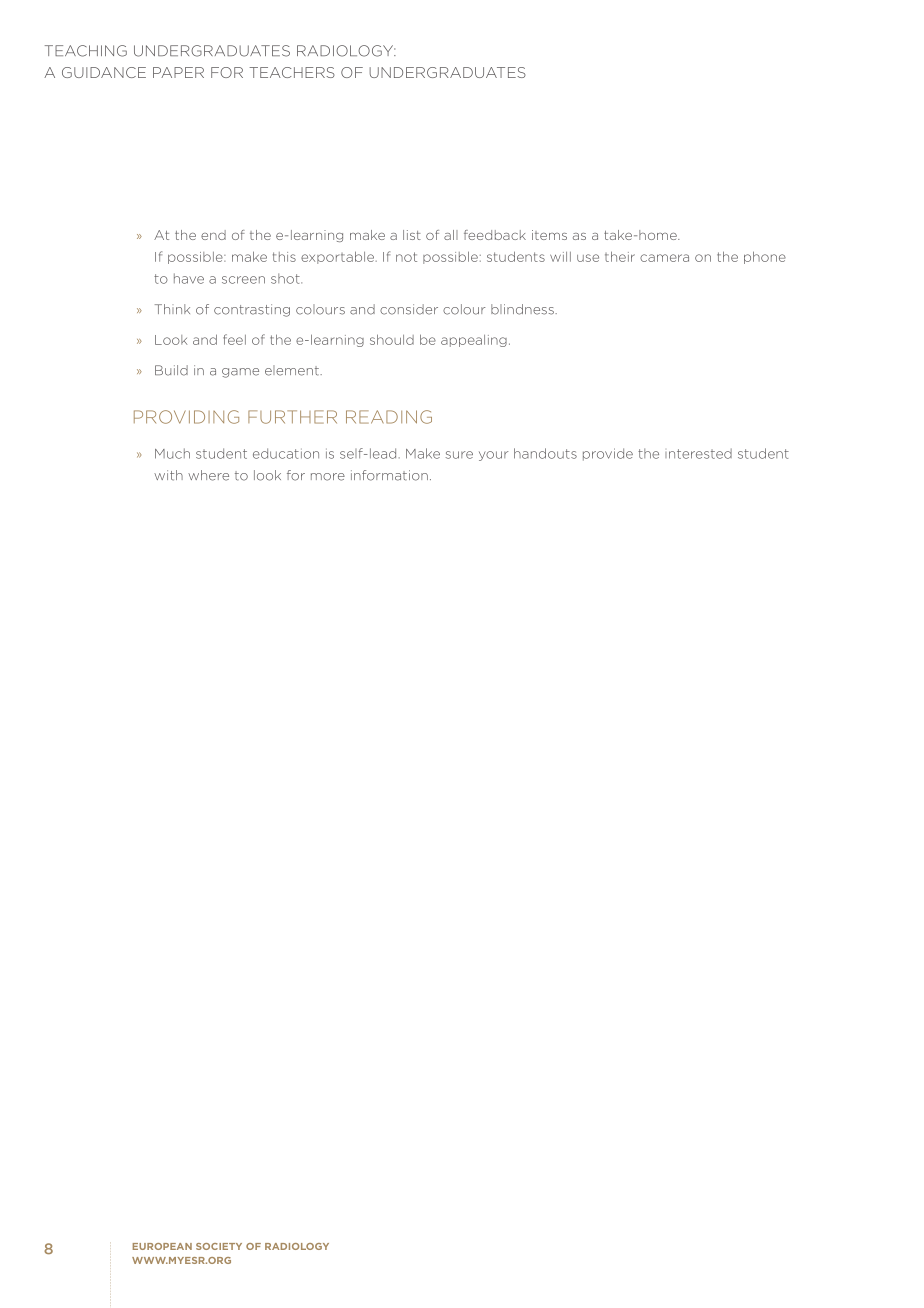 This screenshot has width=924, height=1308. What do you see at coordinates (664, 258) in the screenshot?
I see `camera` at bounding box center [664, 258].
